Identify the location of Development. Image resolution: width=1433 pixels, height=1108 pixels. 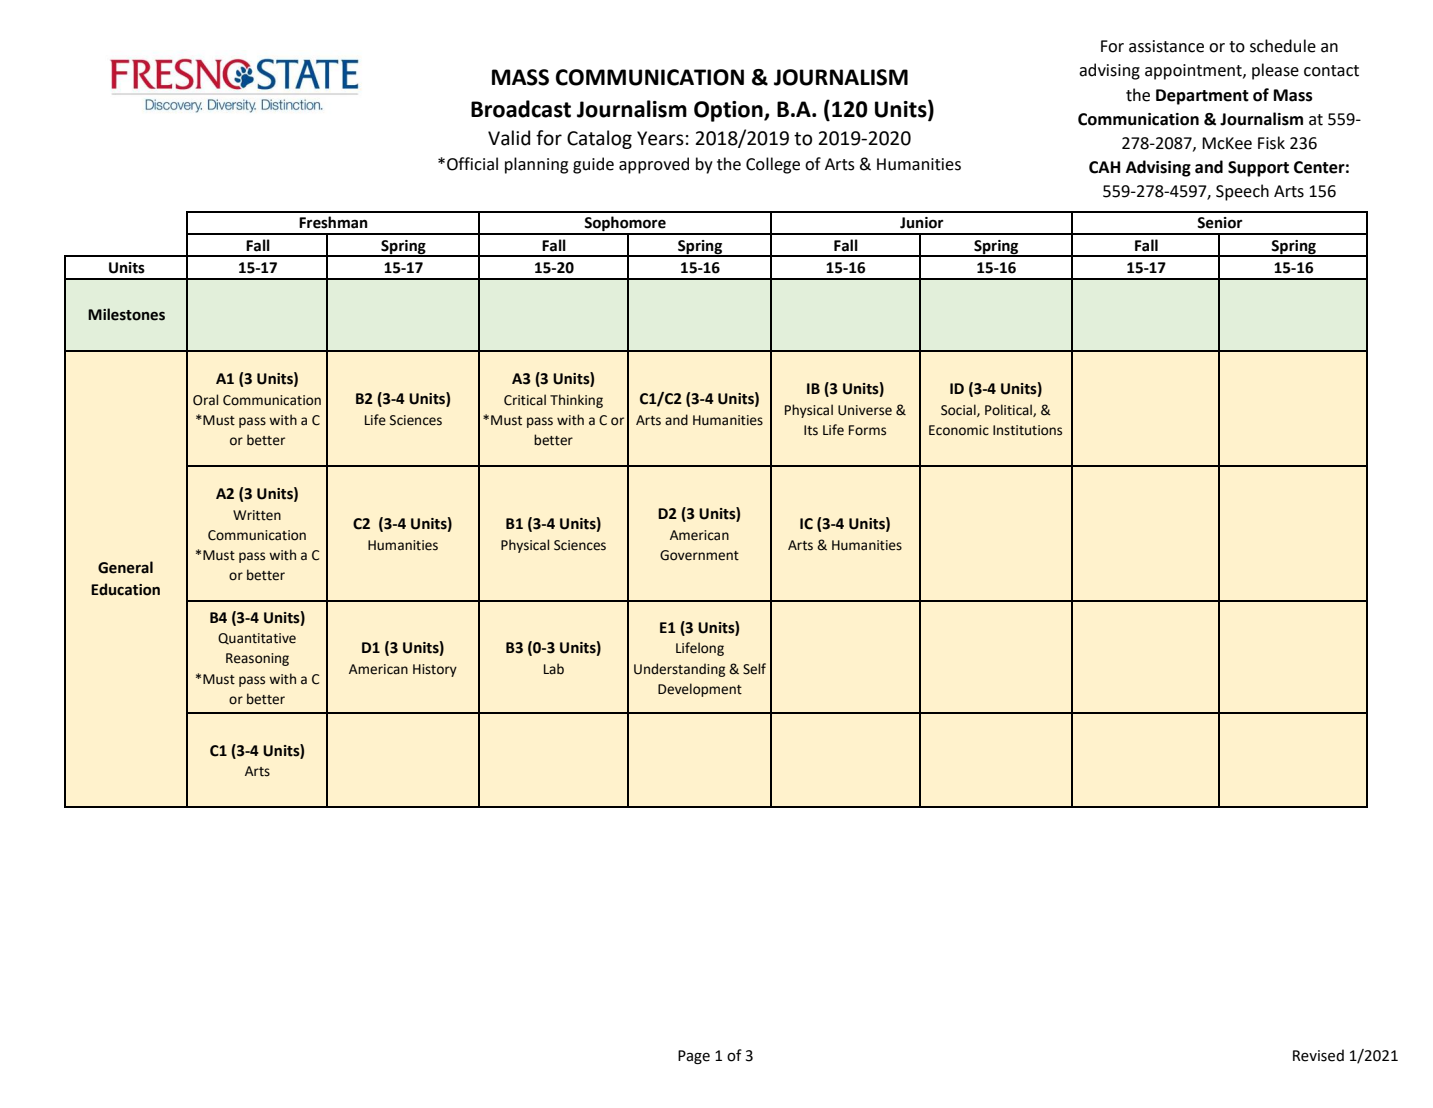
(700, 690).
